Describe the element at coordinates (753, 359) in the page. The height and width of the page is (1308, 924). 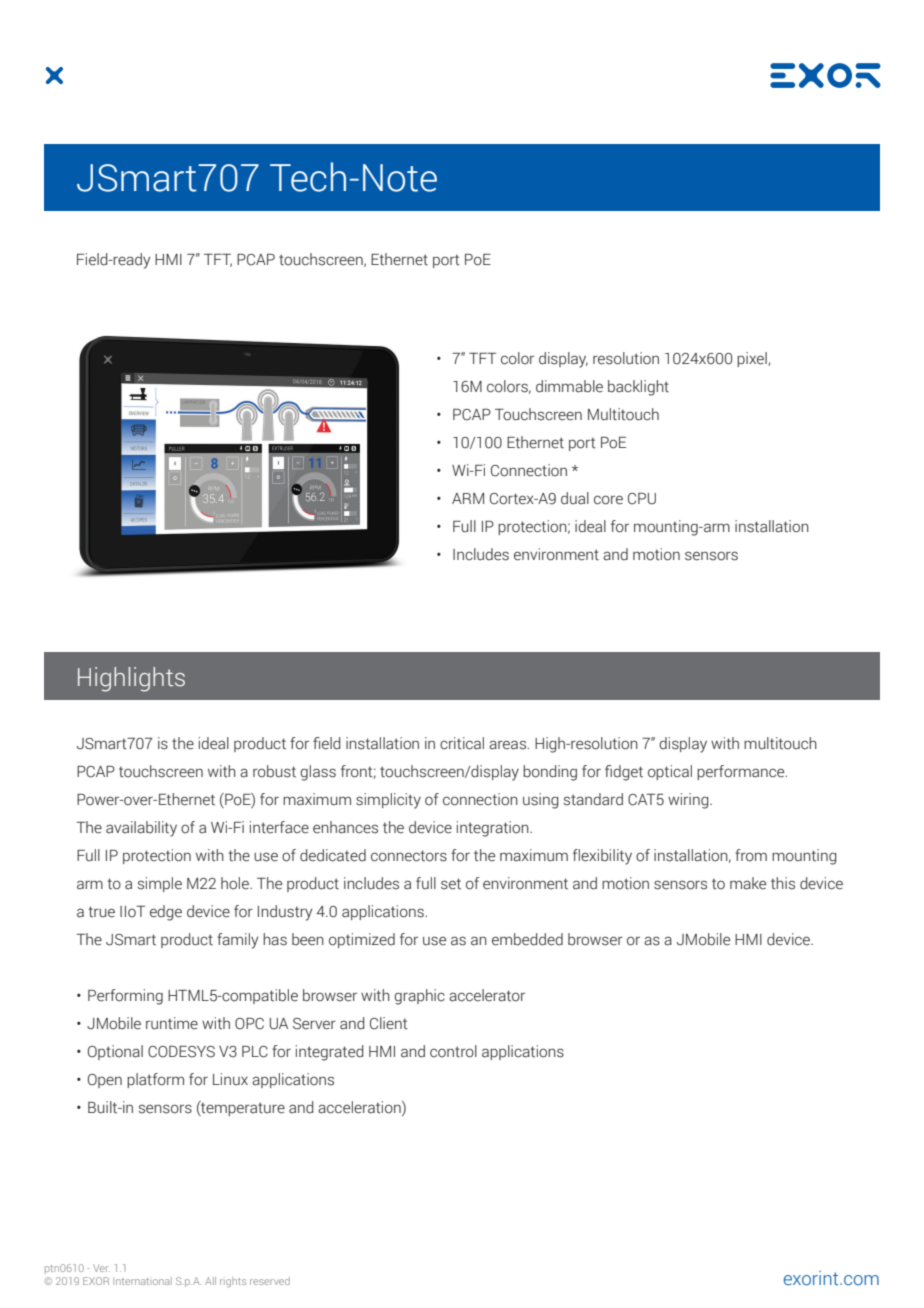
I see `pixel` at that location.
